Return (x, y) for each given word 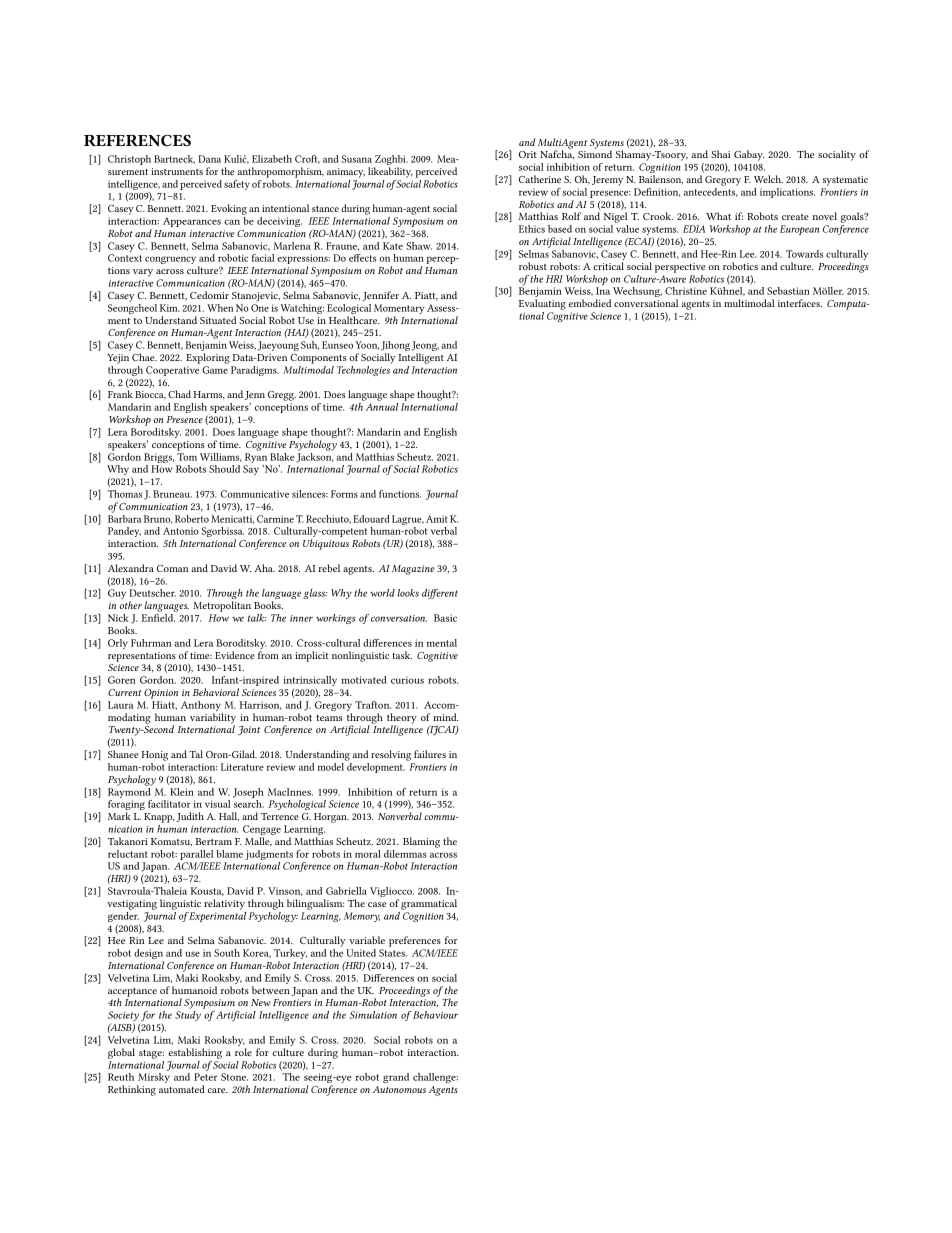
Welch (768, 179)
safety (237, 185)
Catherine (540, 179)
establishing (195, 1053)
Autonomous (399, 1089)
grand (396, 1078)
